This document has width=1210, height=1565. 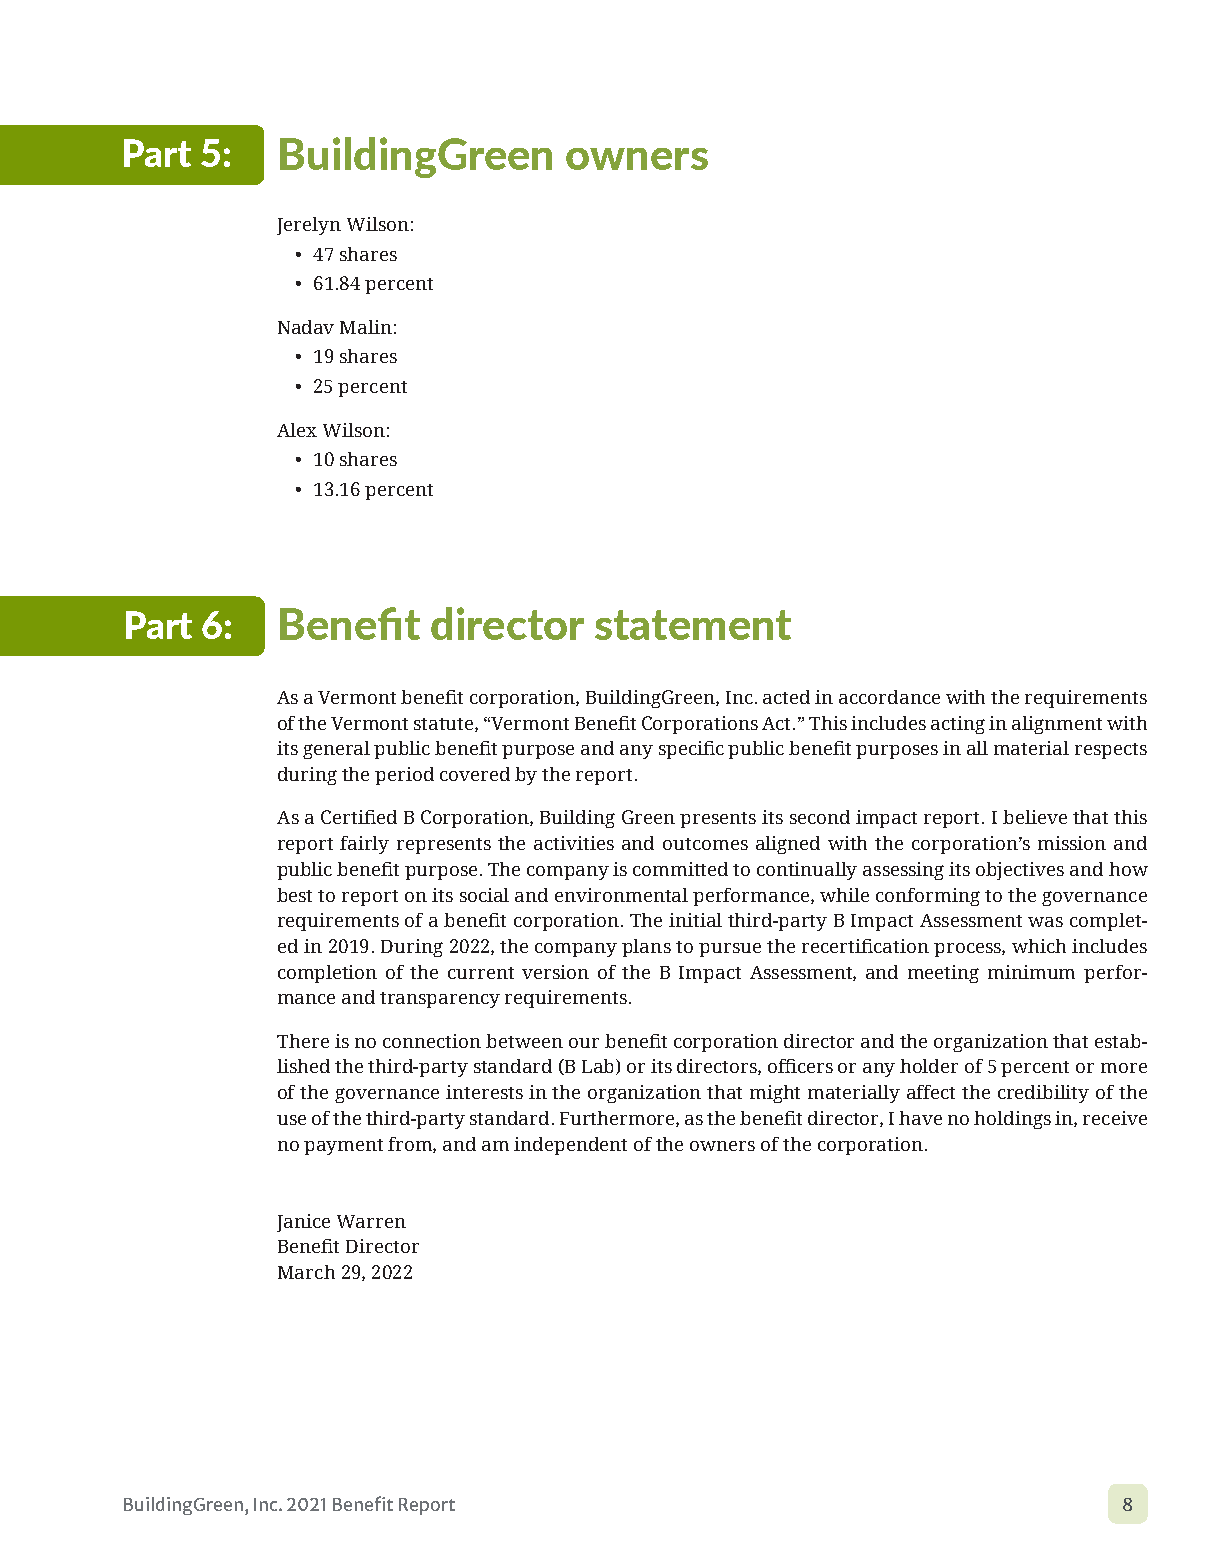 I want to click on believe, so click(x=1035, y=817).
